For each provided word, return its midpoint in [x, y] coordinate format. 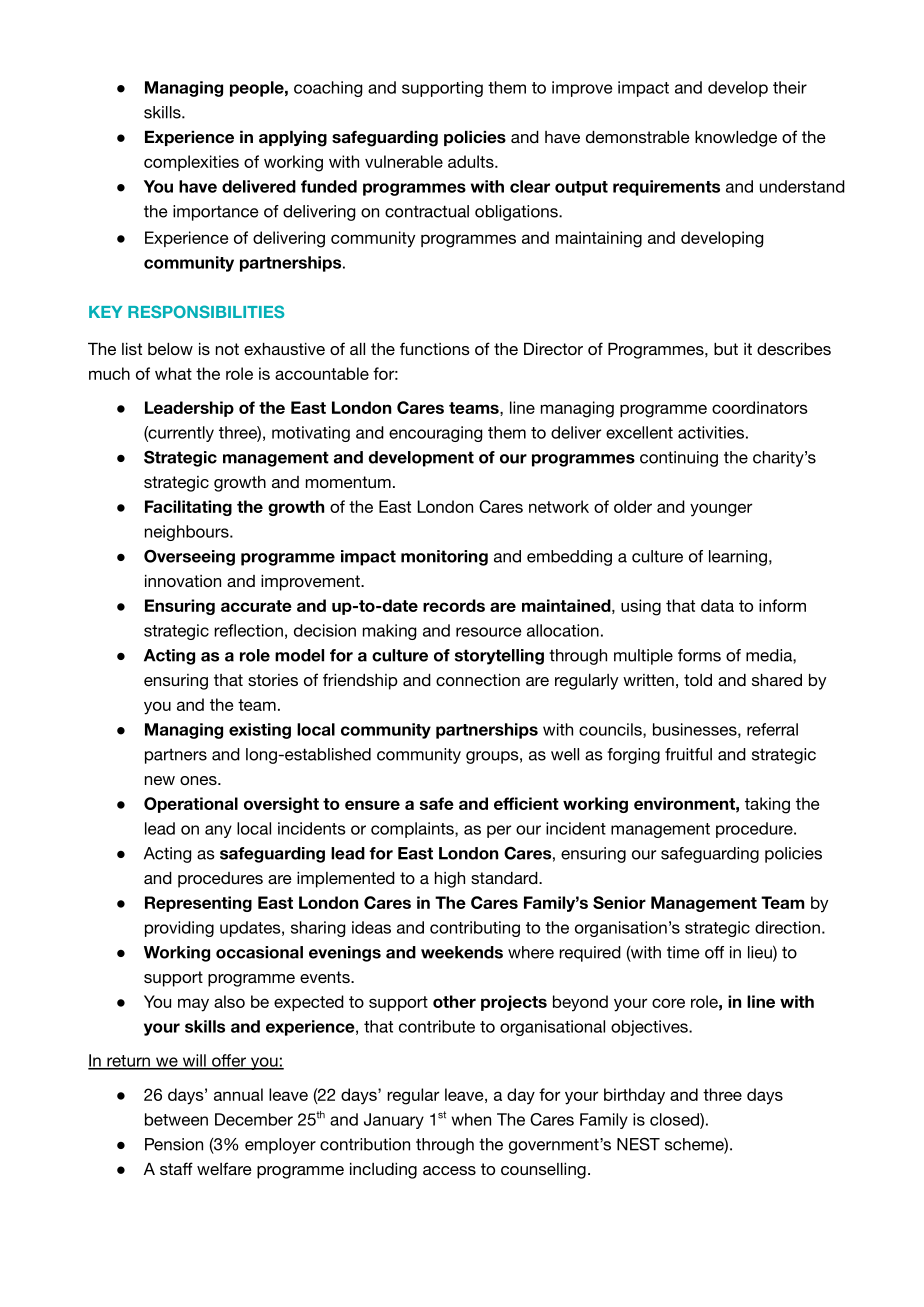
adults [472, 161]
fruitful [688, 754]
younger [721, 510]
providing [179, 929]
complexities [191, 163]
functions [435, 348]
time [683, 952]
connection [478, 680]
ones [199, 780]
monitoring [444, 558]
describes [794, 349]
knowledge [736, 139]
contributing [475, 929]
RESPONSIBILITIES [206, 311]
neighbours [188, 533]
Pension [174, 1144]
